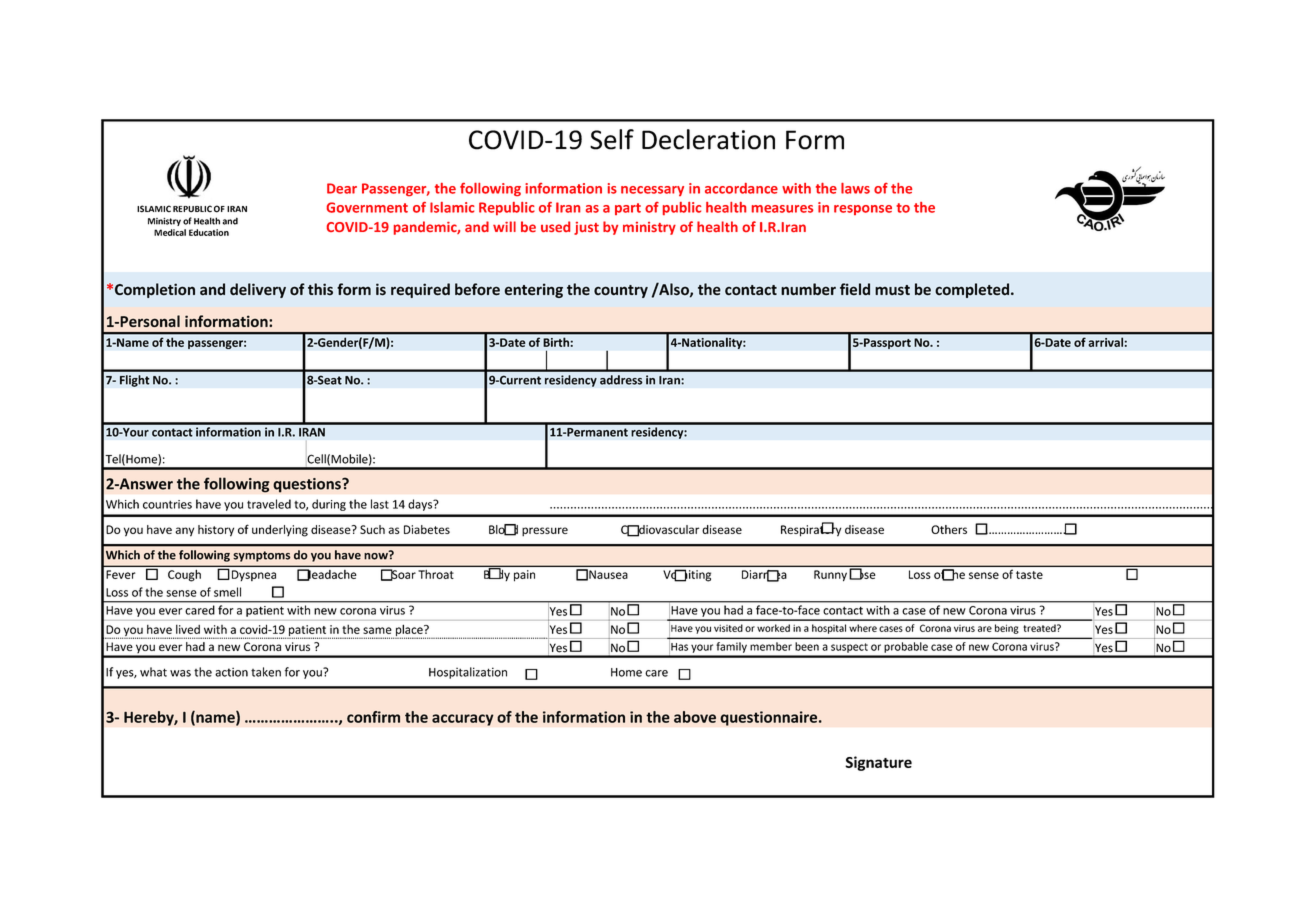  What do you see at coordinates (855, 188) in the document?
I see `laws` at bounding box center [855, 188].
